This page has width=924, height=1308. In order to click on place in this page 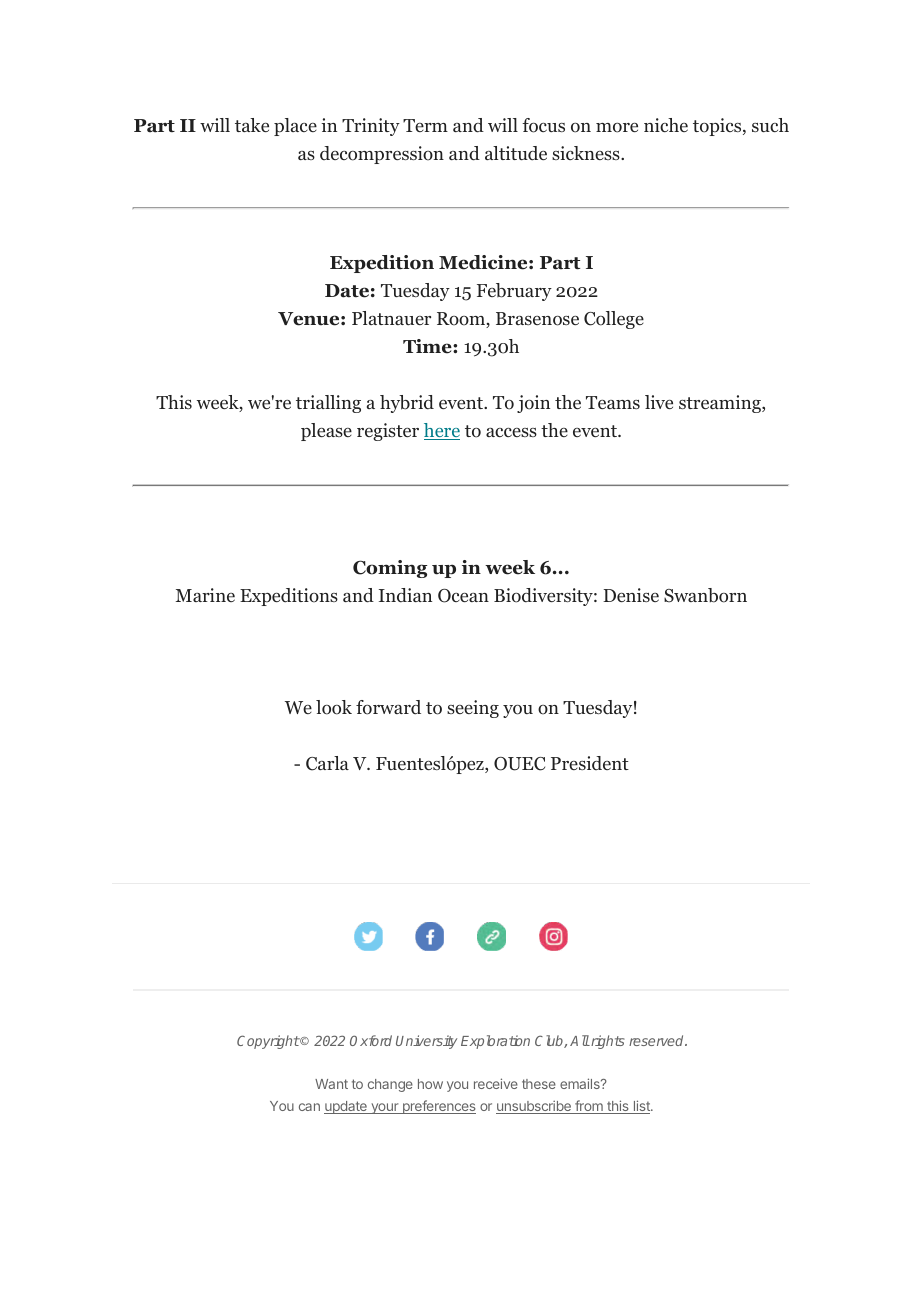, I will do `click(295, 127)`.
